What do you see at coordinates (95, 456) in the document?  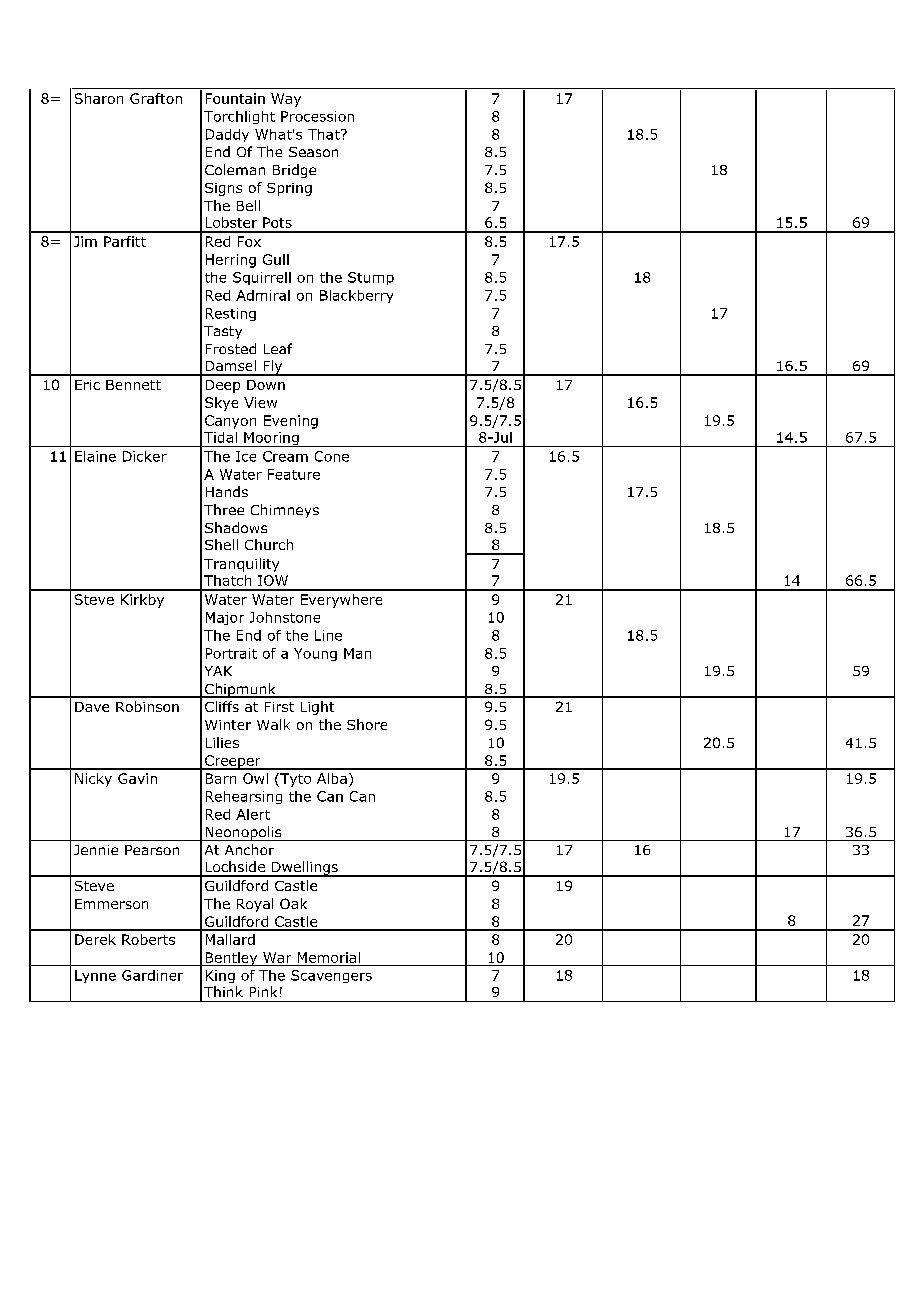 I see `Elaine` at bounding box center [95, 456].
